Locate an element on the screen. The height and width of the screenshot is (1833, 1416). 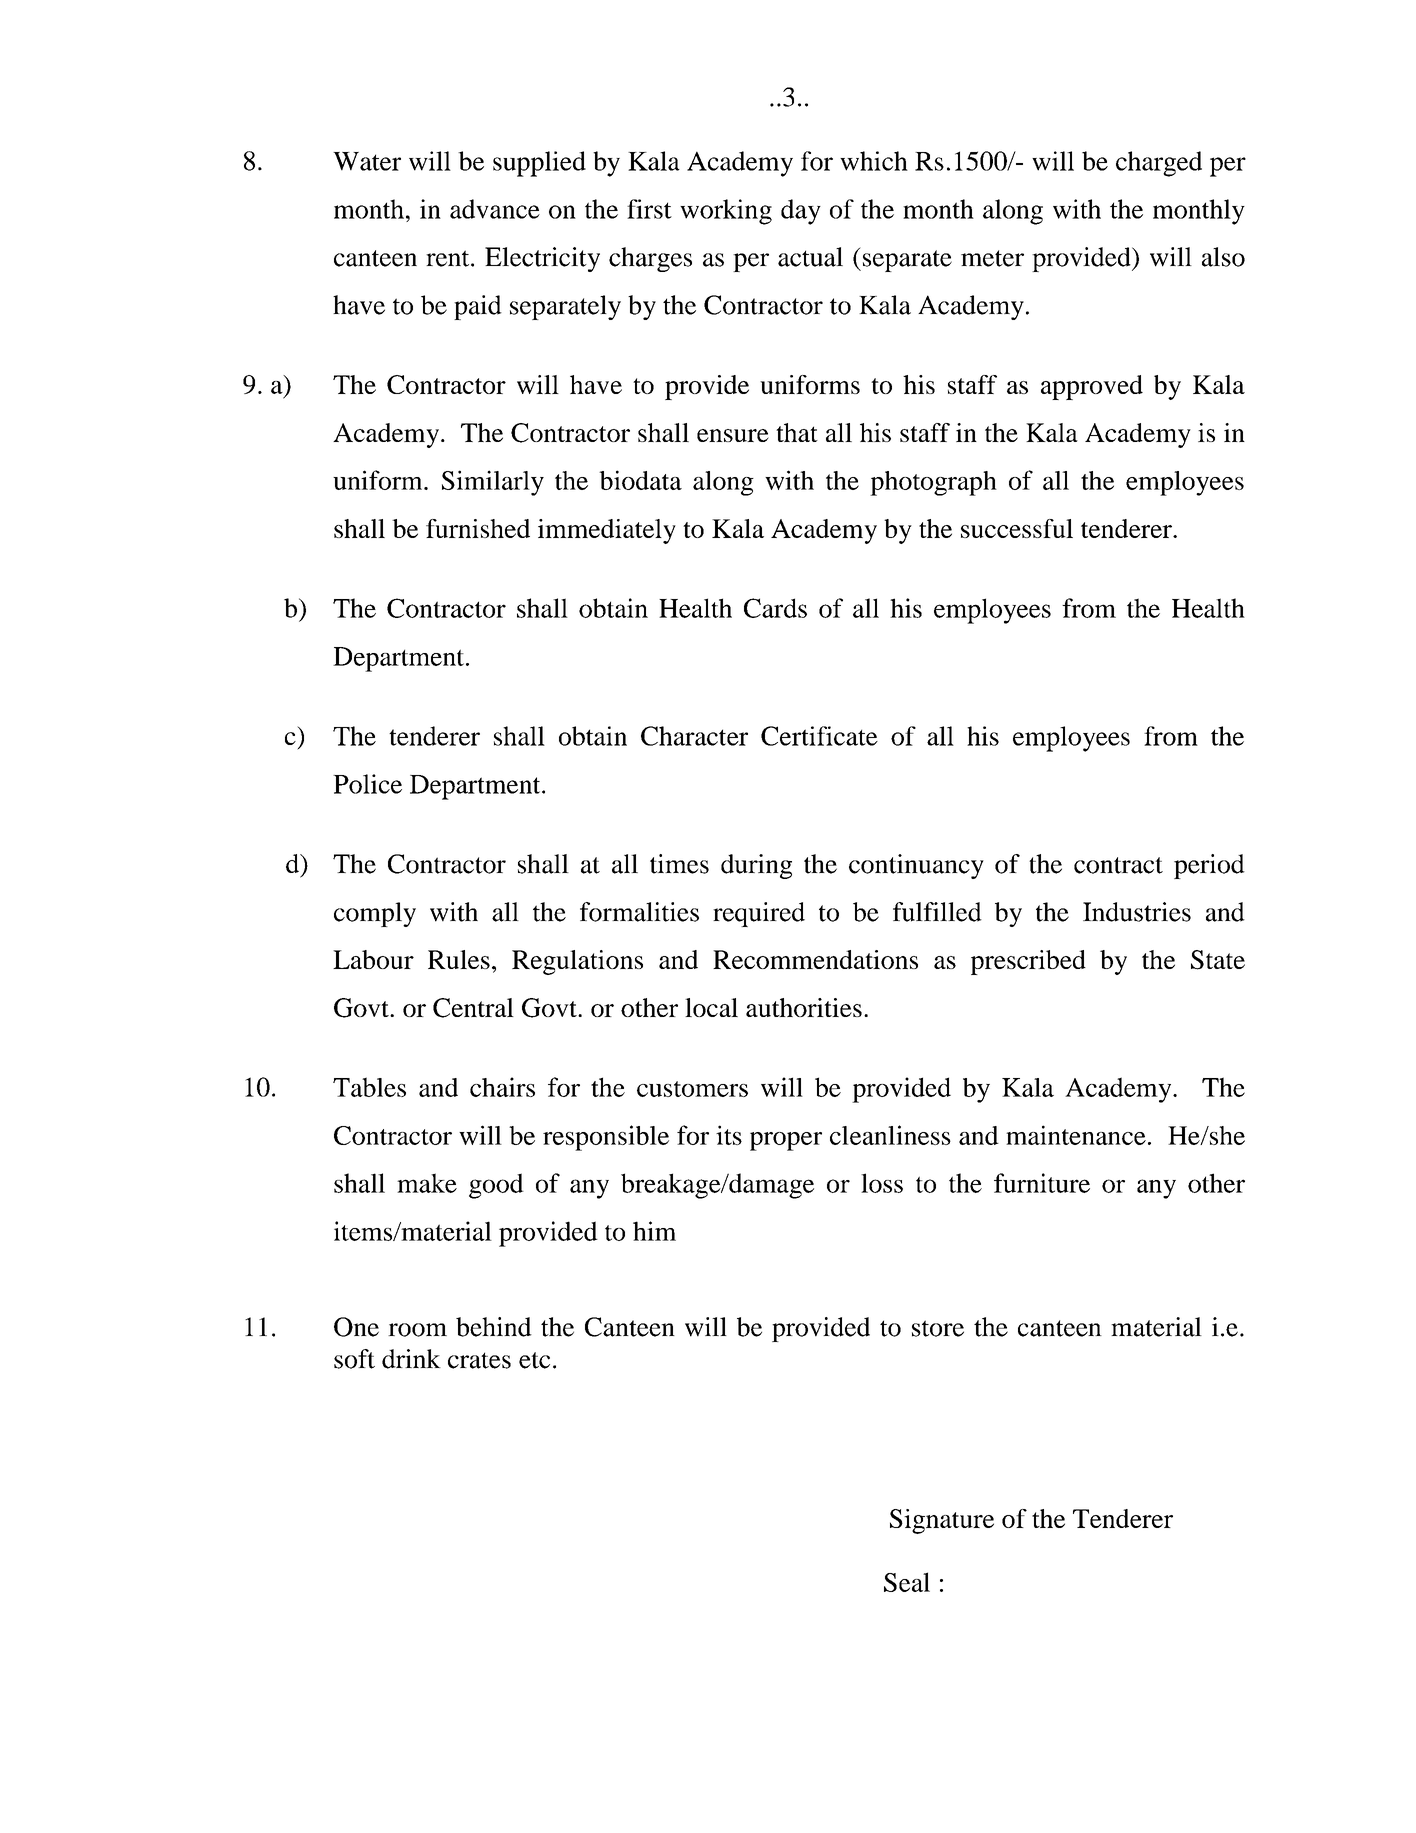
that is located at coordinates (797, 432).
